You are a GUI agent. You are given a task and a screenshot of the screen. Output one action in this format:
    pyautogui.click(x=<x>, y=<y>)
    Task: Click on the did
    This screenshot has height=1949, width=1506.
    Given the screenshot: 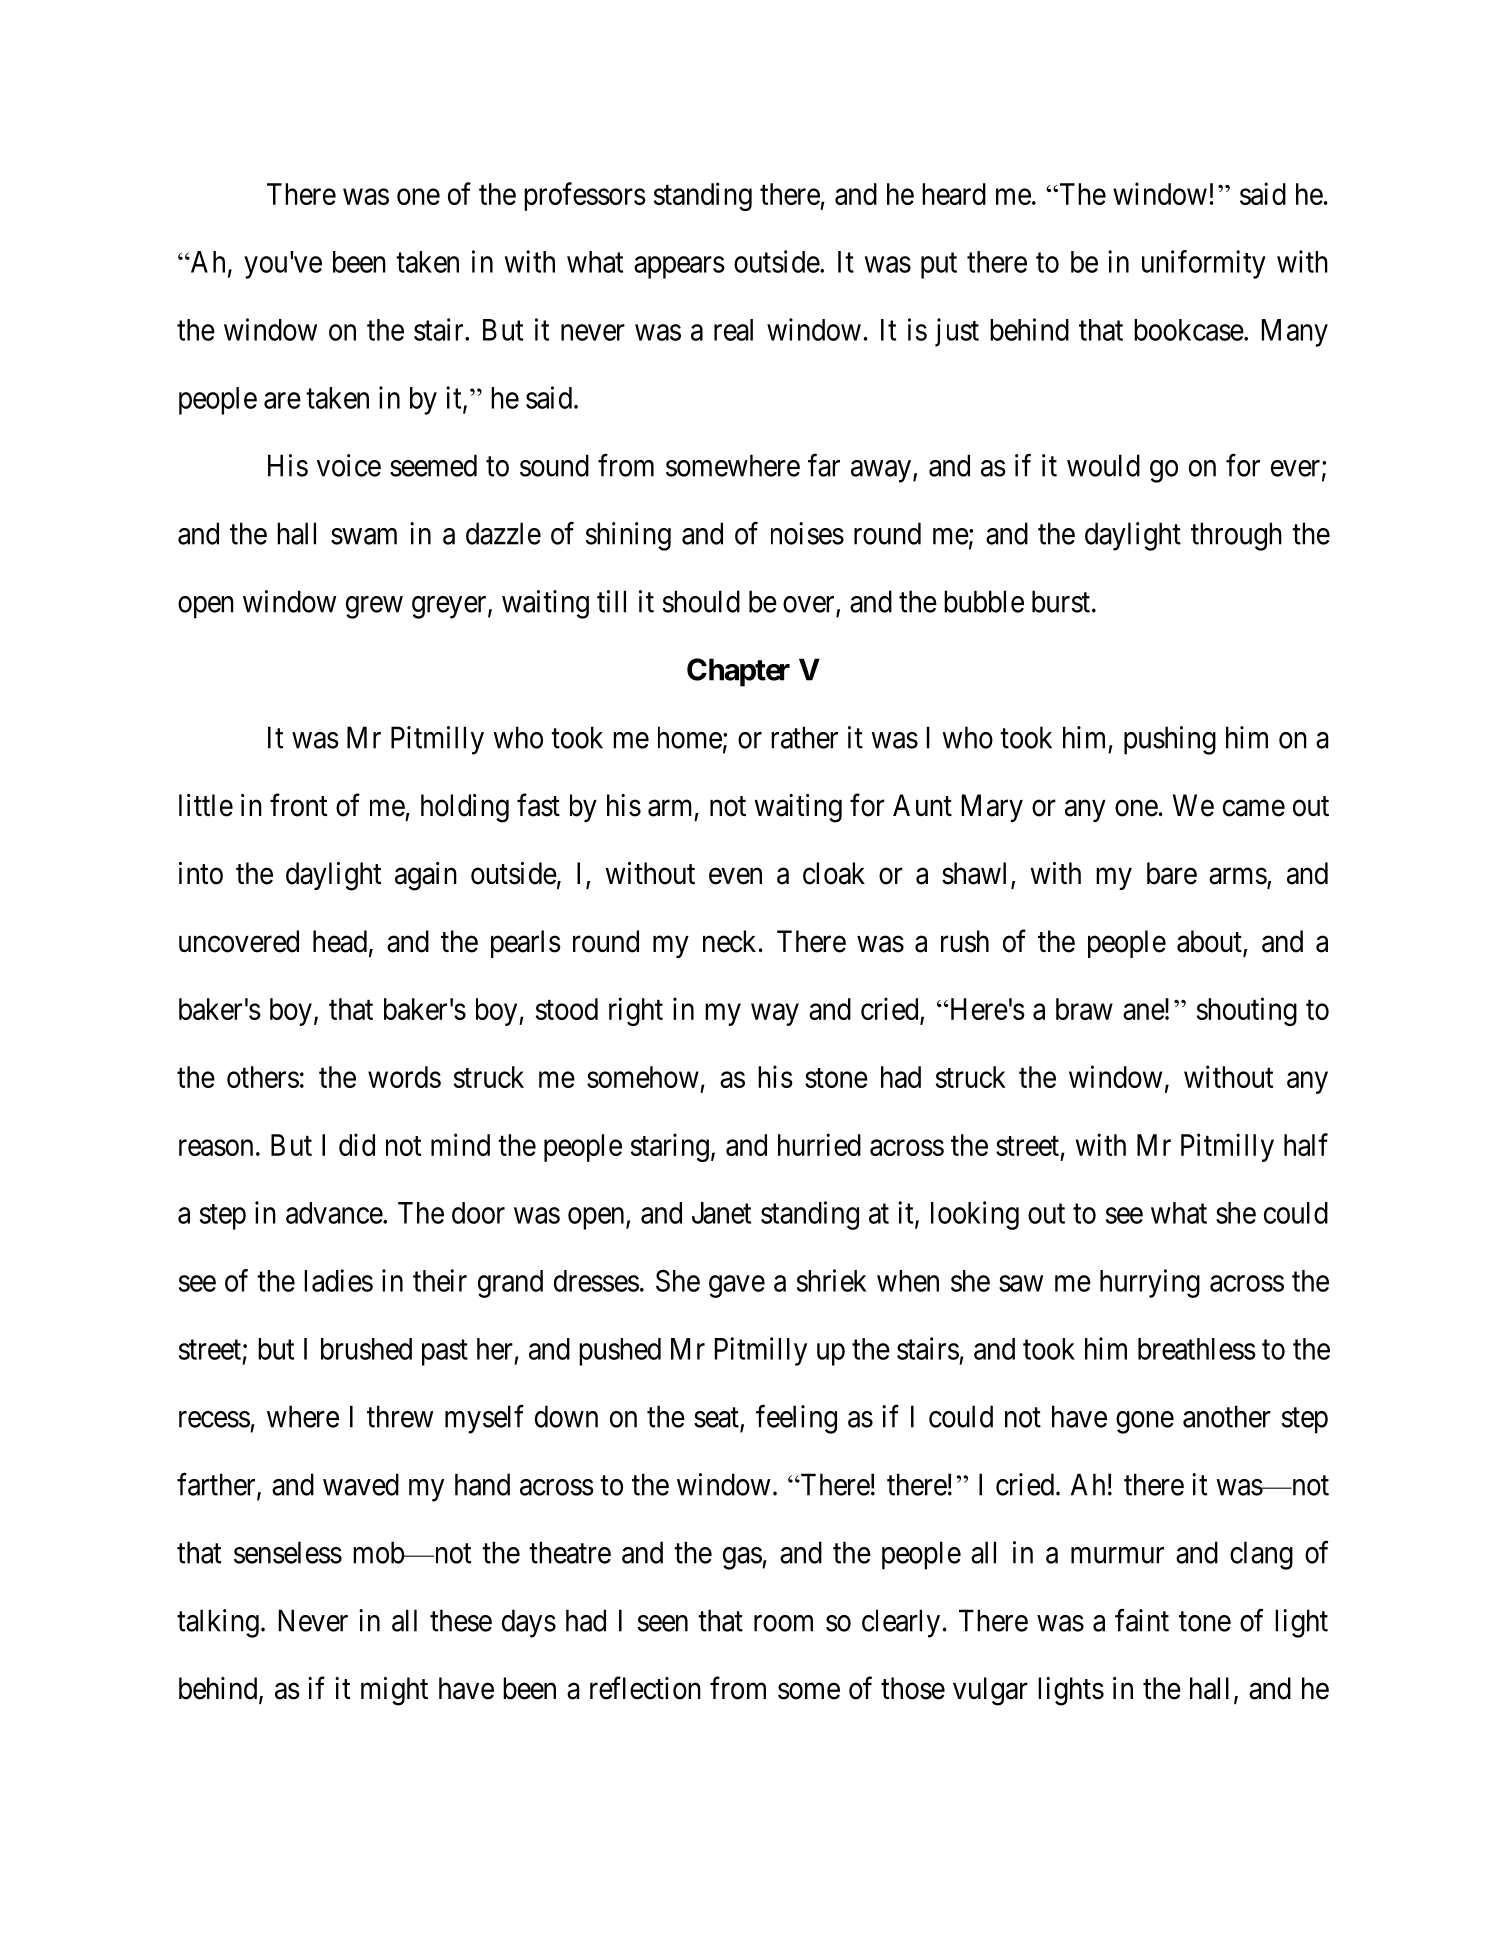 What is the action you would take?
    pyautogui.click(x=357, y=1144)
